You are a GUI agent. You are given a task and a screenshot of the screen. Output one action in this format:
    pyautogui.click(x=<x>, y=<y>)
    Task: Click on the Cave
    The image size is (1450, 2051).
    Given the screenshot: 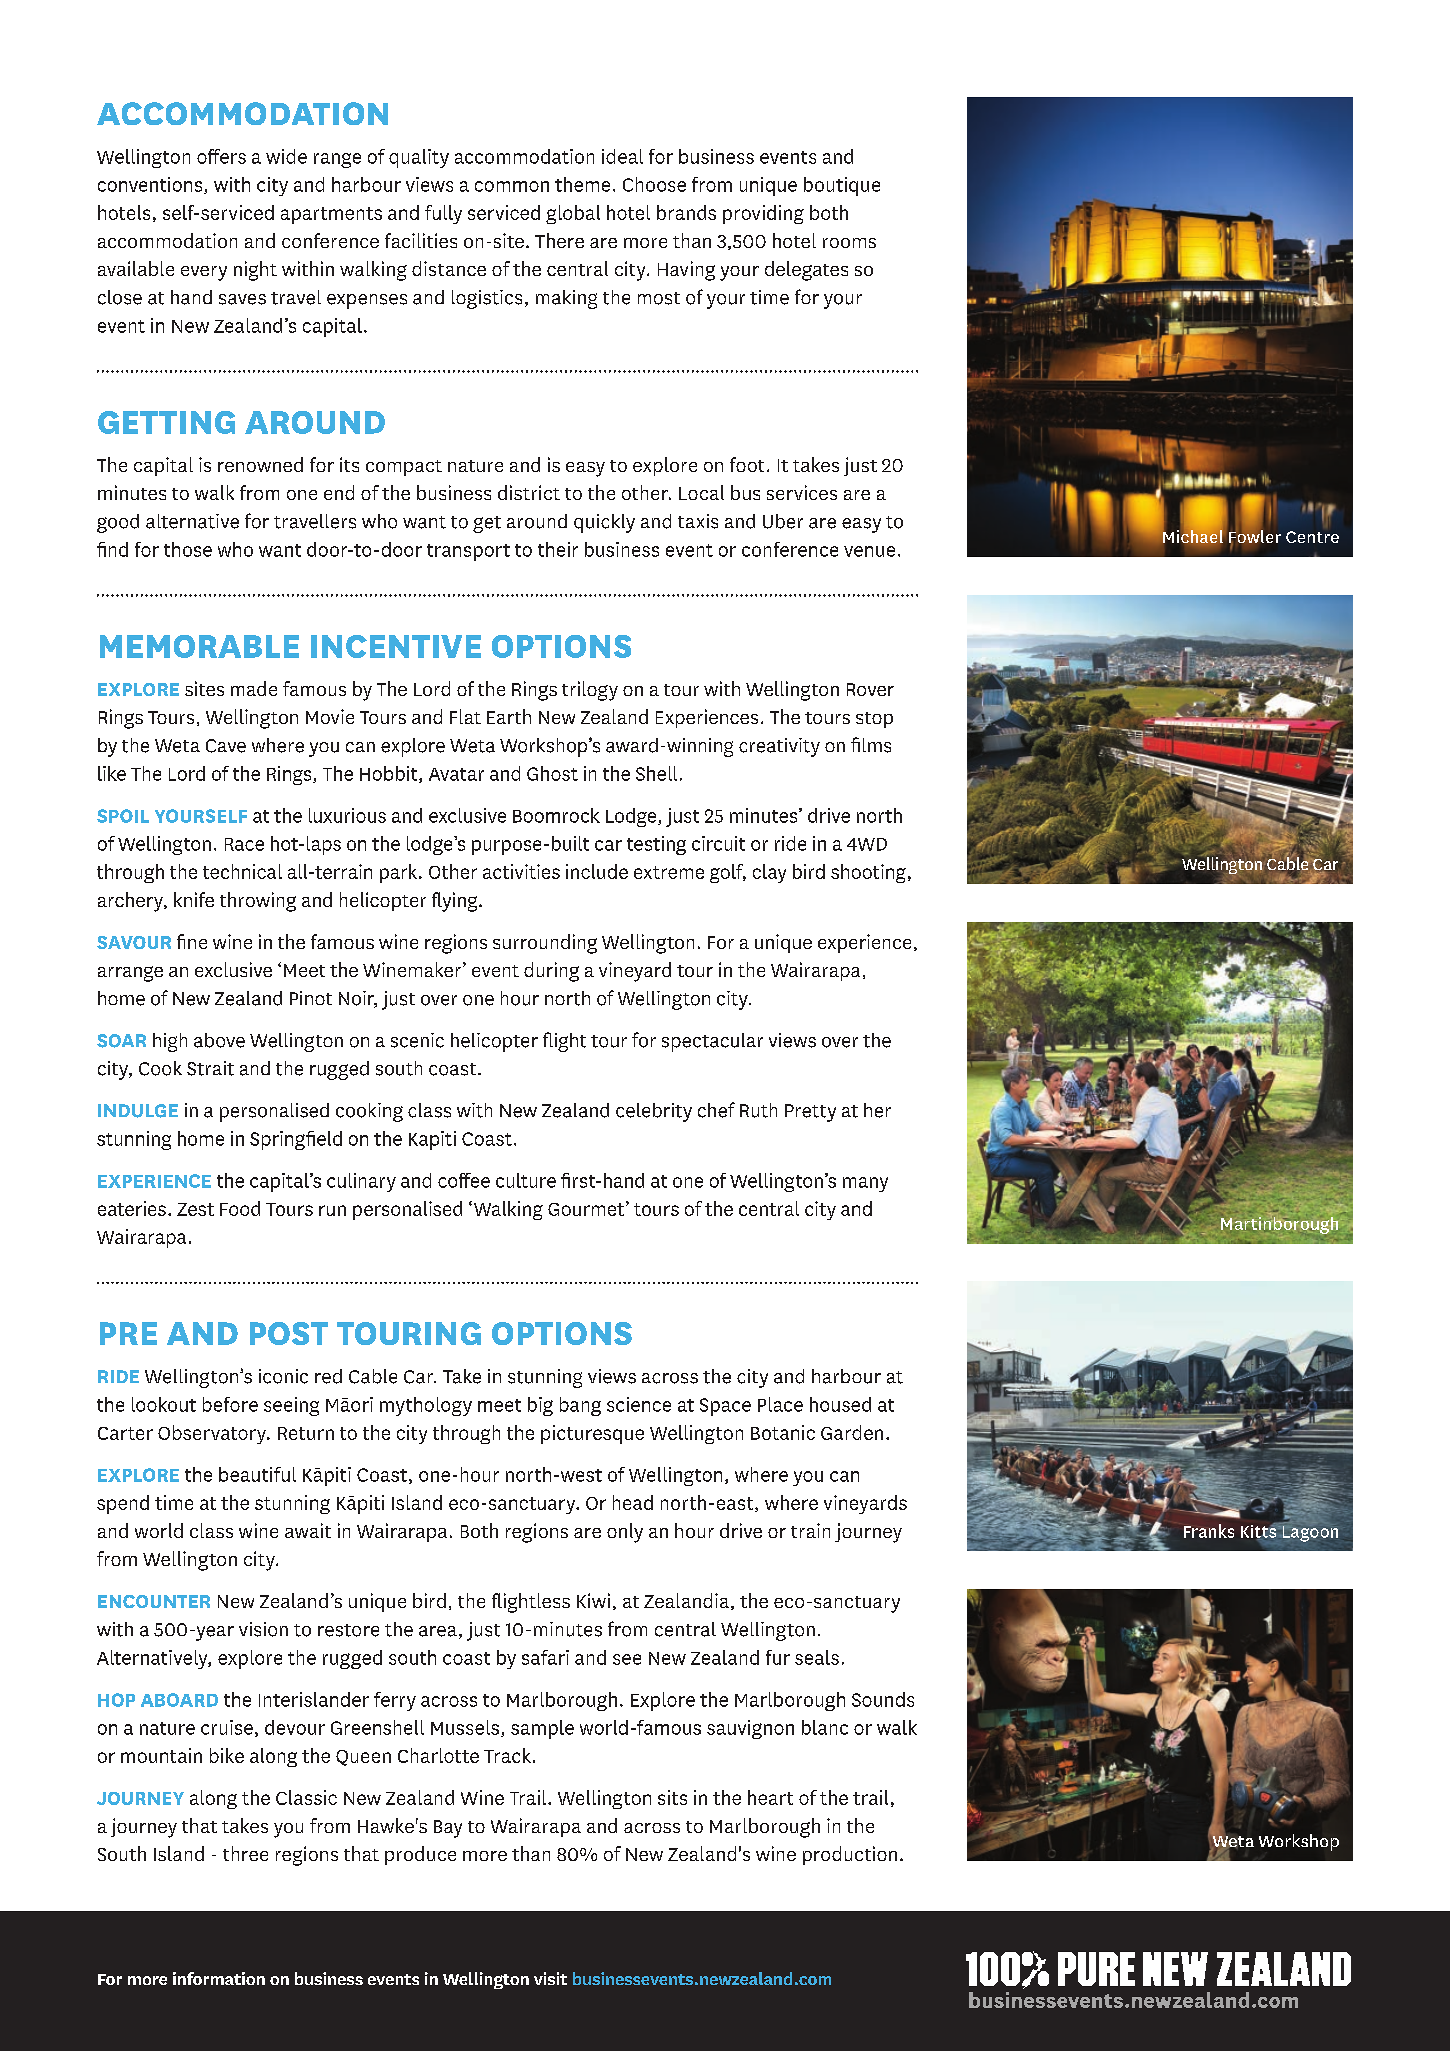 What is the action you would take?
    pyautogui.click(x=226, y=746)
